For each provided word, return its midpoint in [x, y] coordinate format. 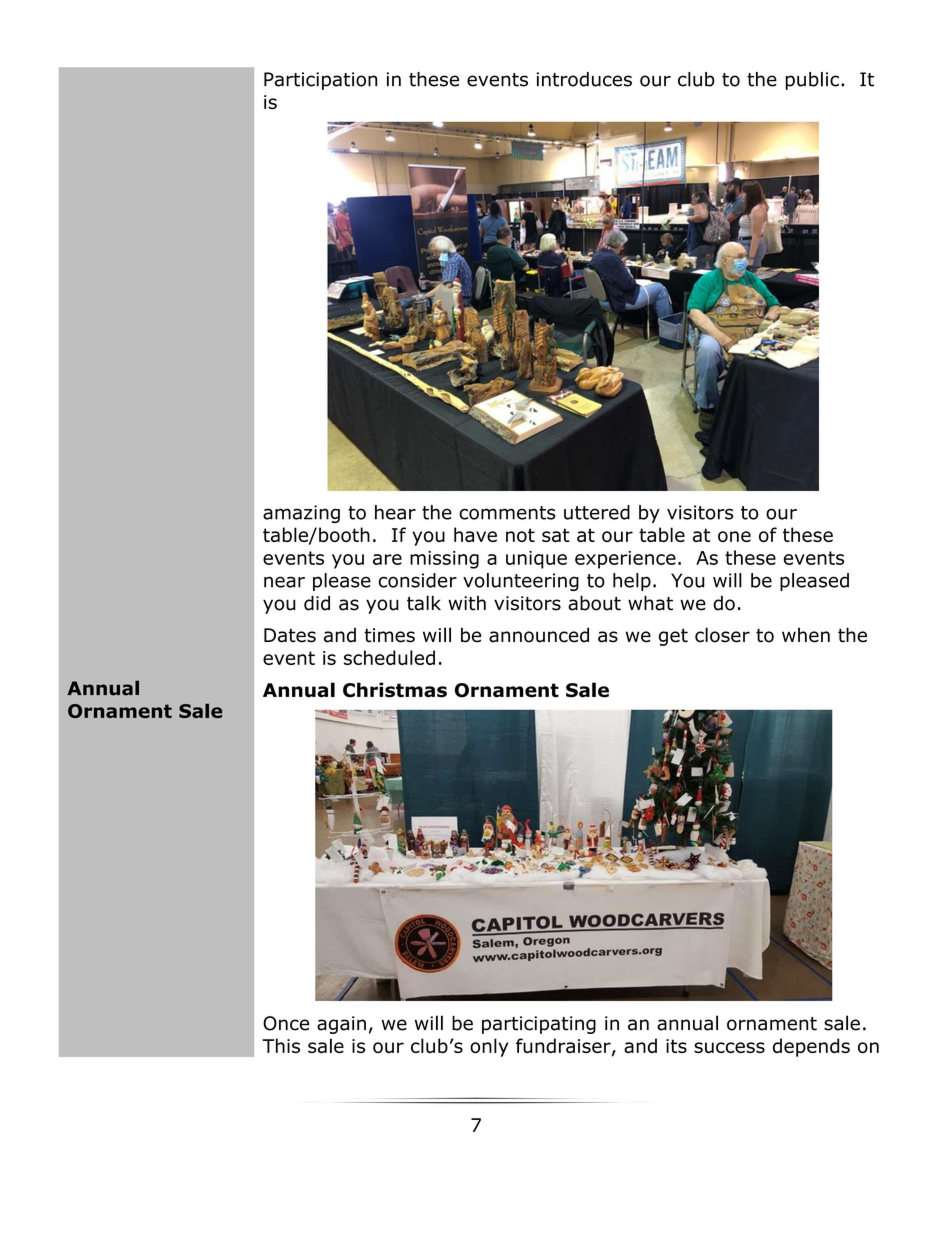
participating [539, 1025]
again [341, 1025]
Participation [320, 81]
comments [507, 513]
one [734, 536]
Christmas [395, 690]
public [812, 81]
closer [722, 635]
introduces [584, 79]
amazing [301, 514]
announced [539, 635]
